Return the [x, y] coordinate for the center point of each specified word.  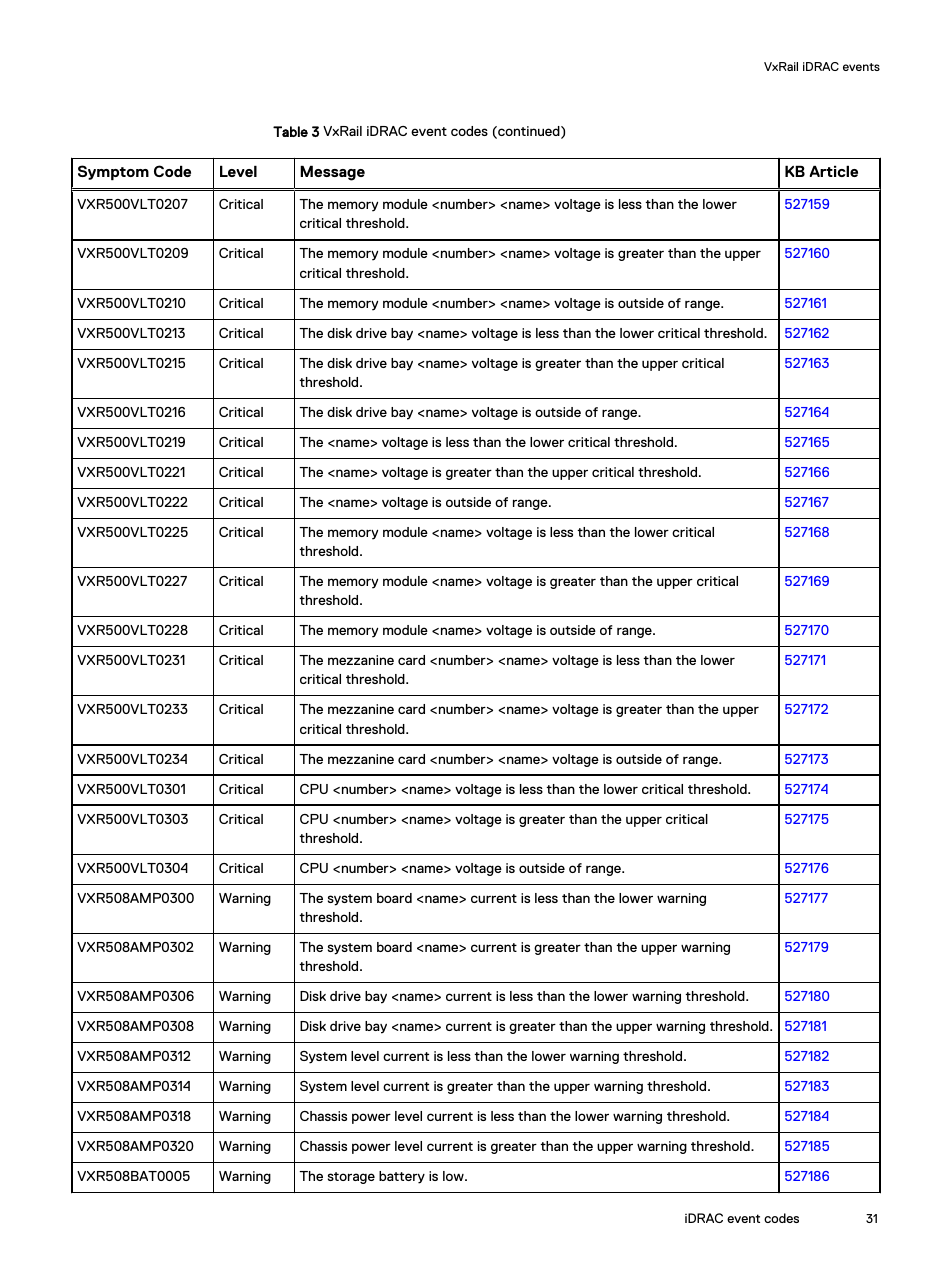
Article [834, 171]
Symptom [113, 173]
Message [332, 173]
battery [402, 1177]
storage [351, 1178]
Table [290, 131]
